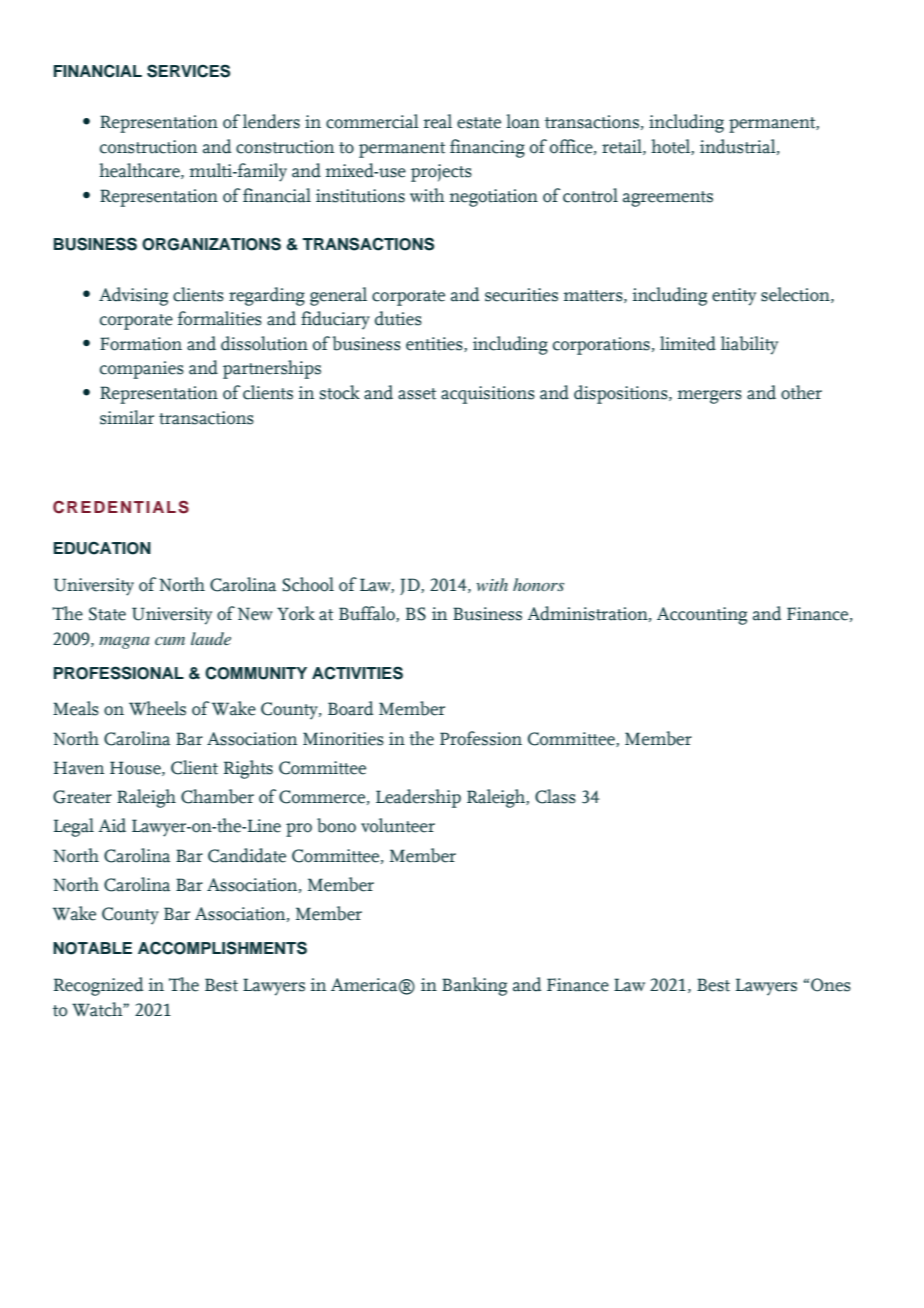 This screenshot has height=1308, width=924. Describe the element at coordinates (121, 507) in the screenshot. I see `CREDENTIALS` at that location.
